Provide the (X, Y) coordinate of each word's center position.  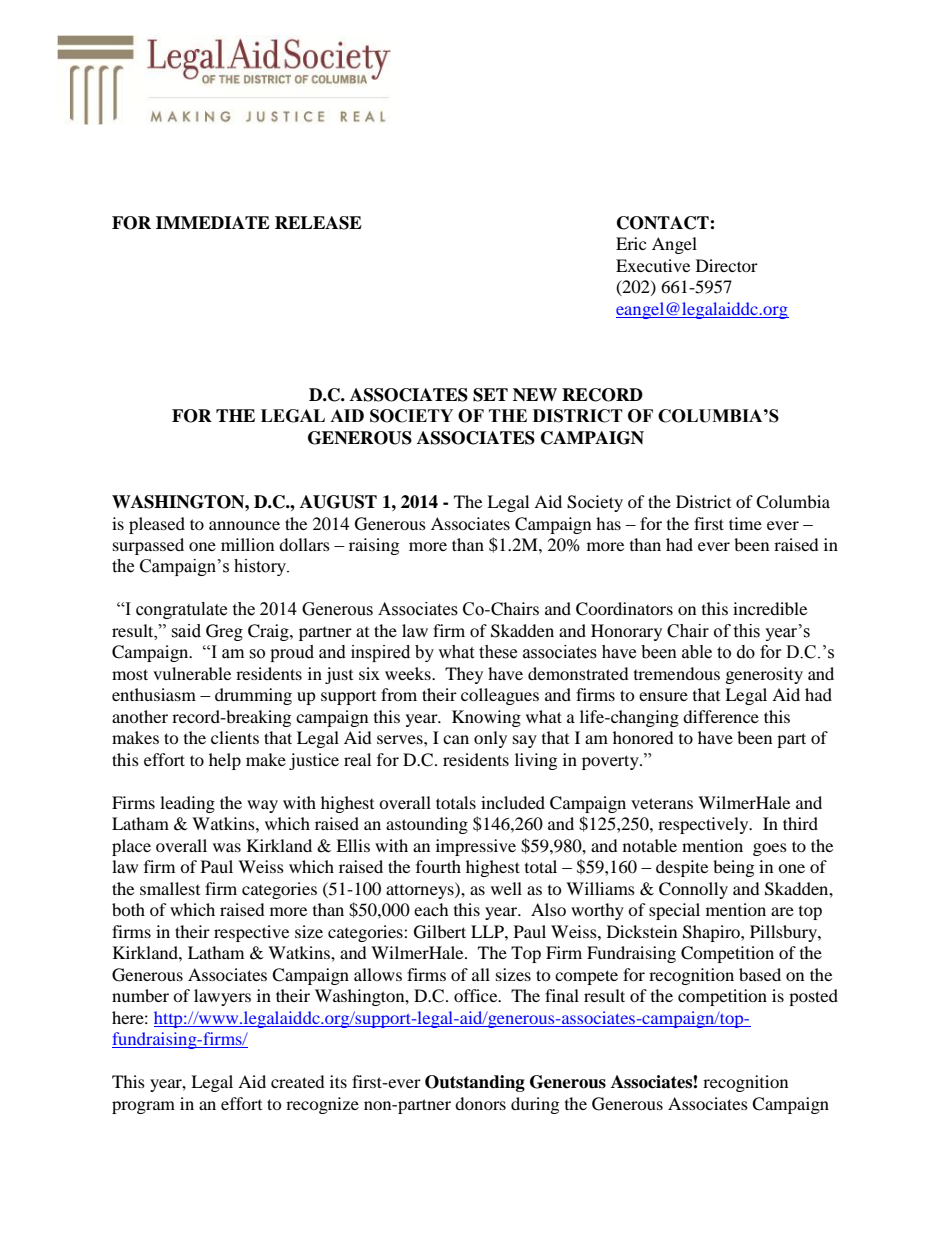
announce (244, 525)
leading (187, 804)
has (608, 523)
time (745, 523)
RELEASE (318, 223)
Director (727, 265)
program (143, 1107)
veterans (662, 803)
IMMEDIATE (213, 222)
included (513, 802)
